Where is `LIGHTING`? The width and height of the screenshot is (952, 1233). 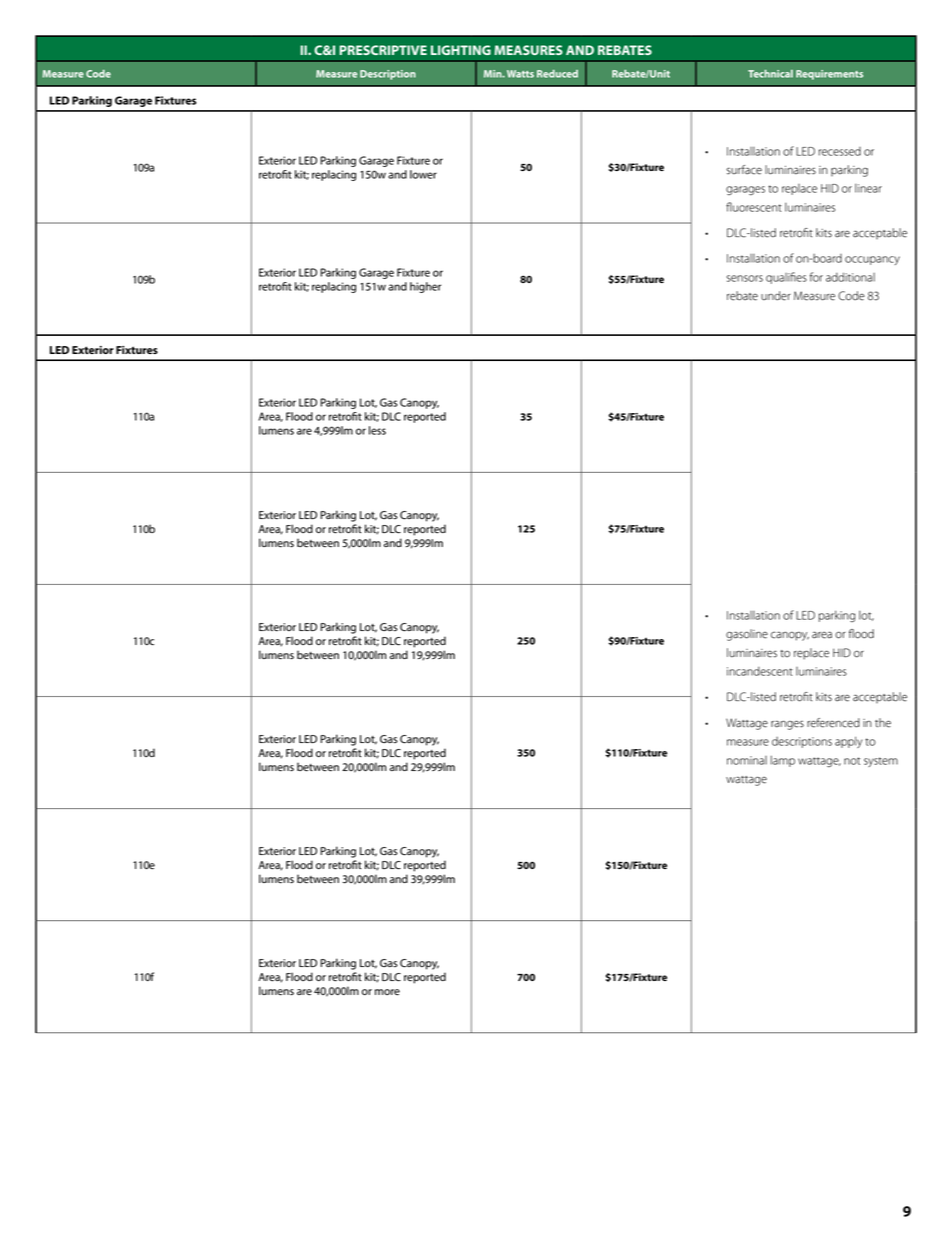 LIGHTING is located at coordinates (461, 50).
